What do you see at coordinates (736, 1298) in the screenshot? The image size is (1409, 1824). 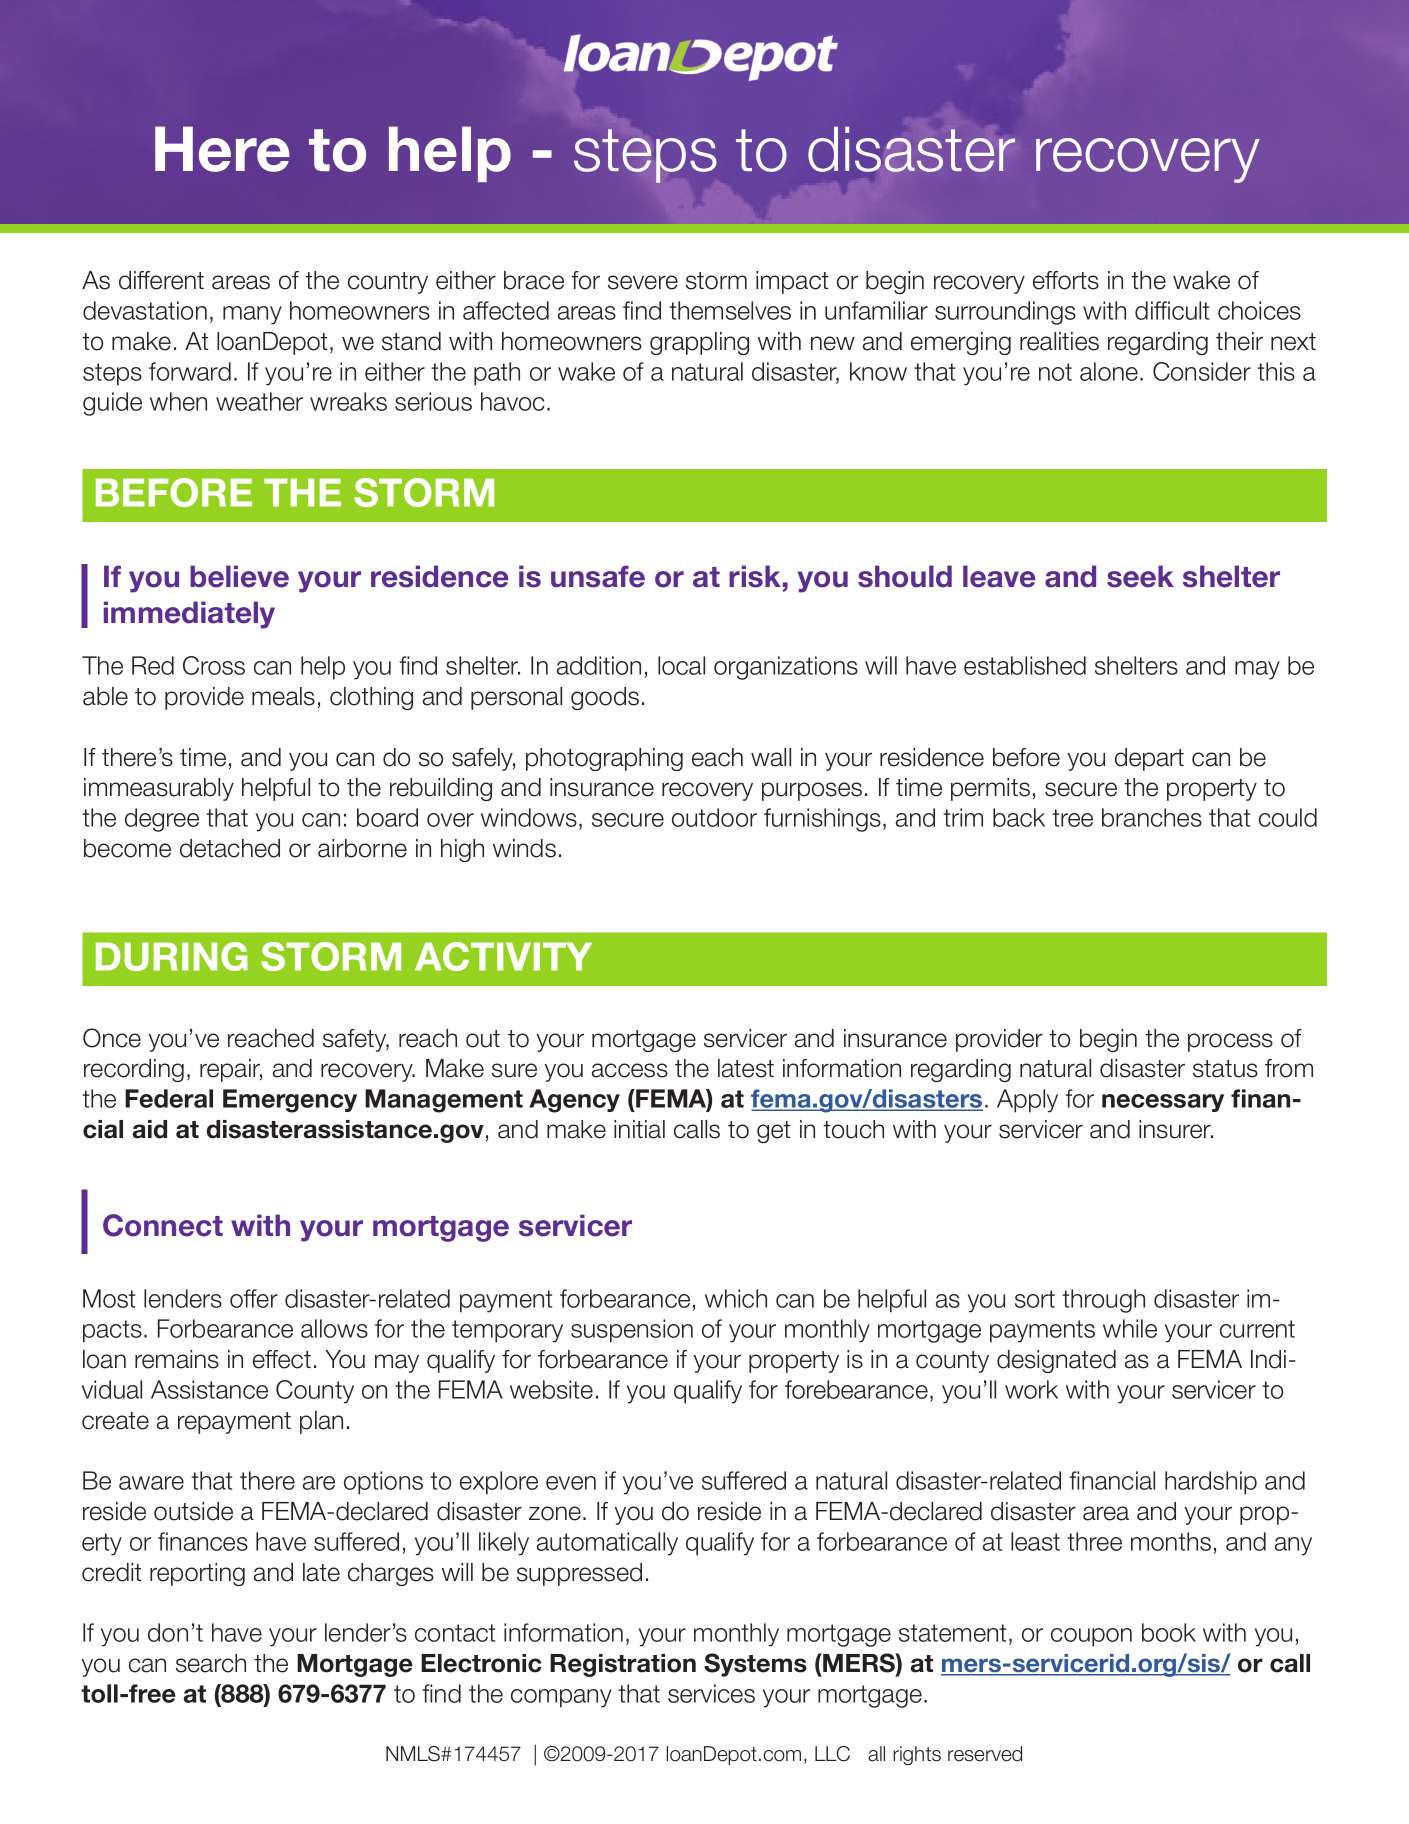 I see `which` at bounding box center [736, 1298].
